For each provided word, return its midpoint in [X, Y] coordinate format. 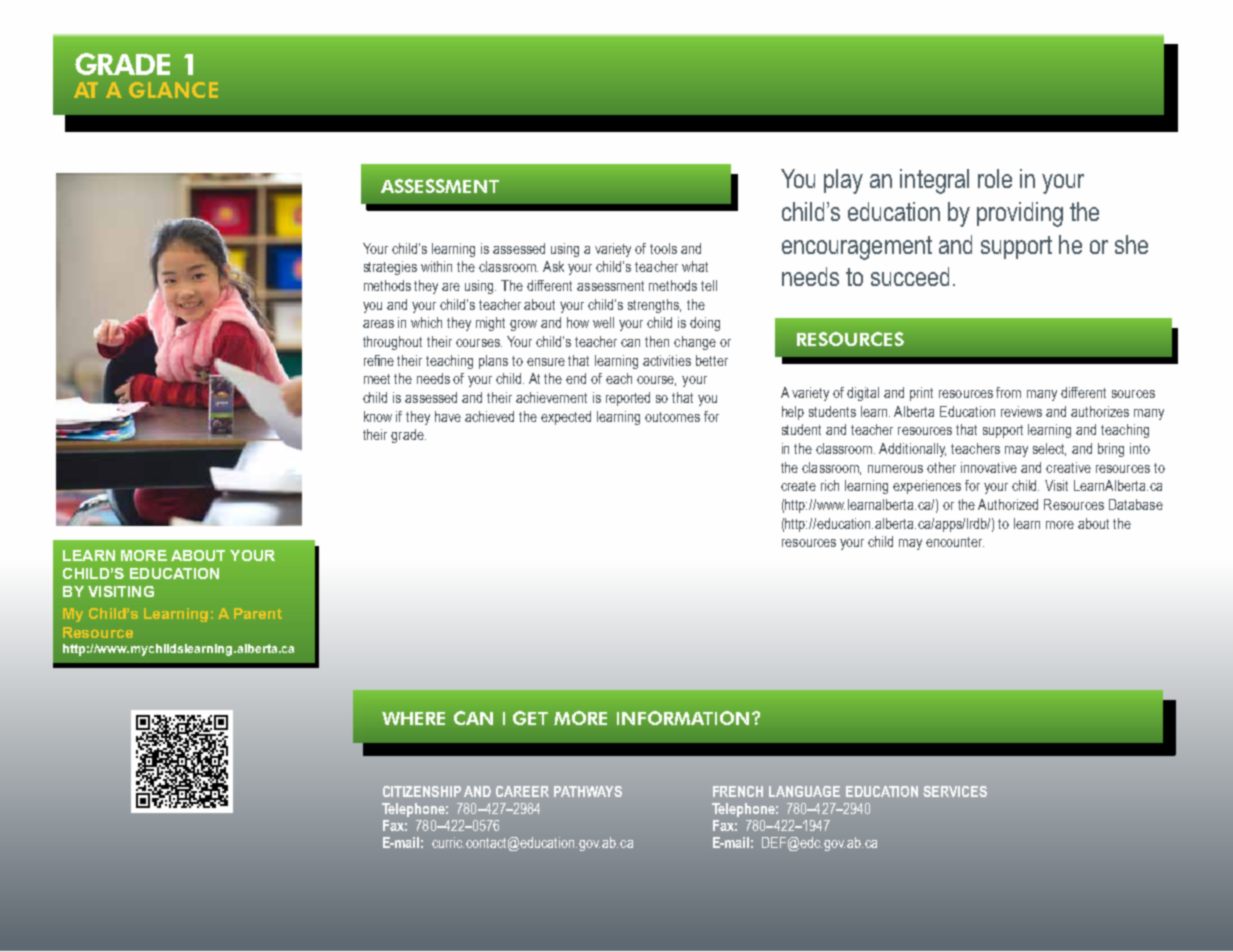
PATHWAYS [588, 791]
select [1049, 449]
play [843, 181]
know [378, 416]
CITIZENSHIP [422, 791]
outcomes [672, 417]
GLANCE [173, 90]
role [995, 178]
